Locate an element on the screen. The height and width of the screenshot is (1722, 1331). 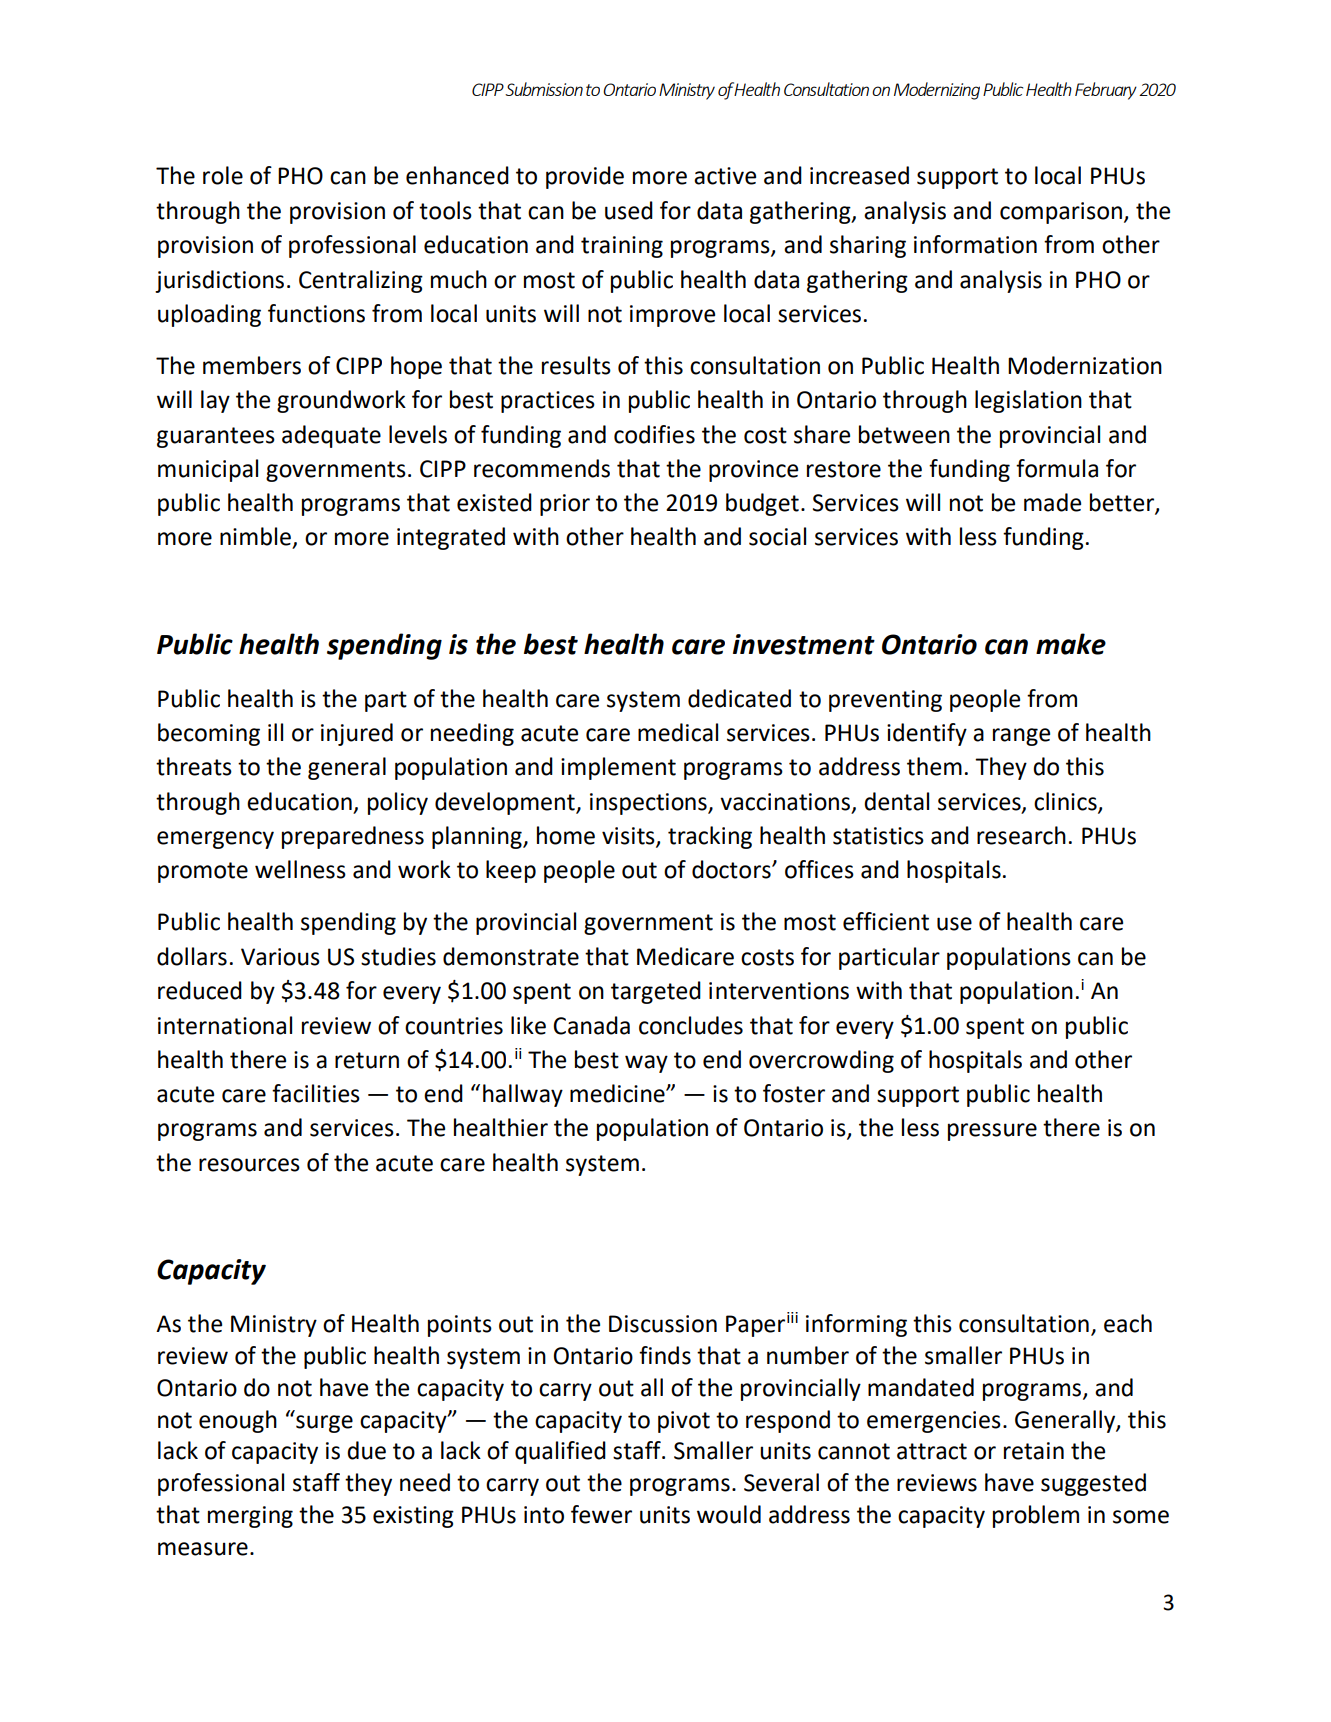
February is located at coordinates (1106, 91).
